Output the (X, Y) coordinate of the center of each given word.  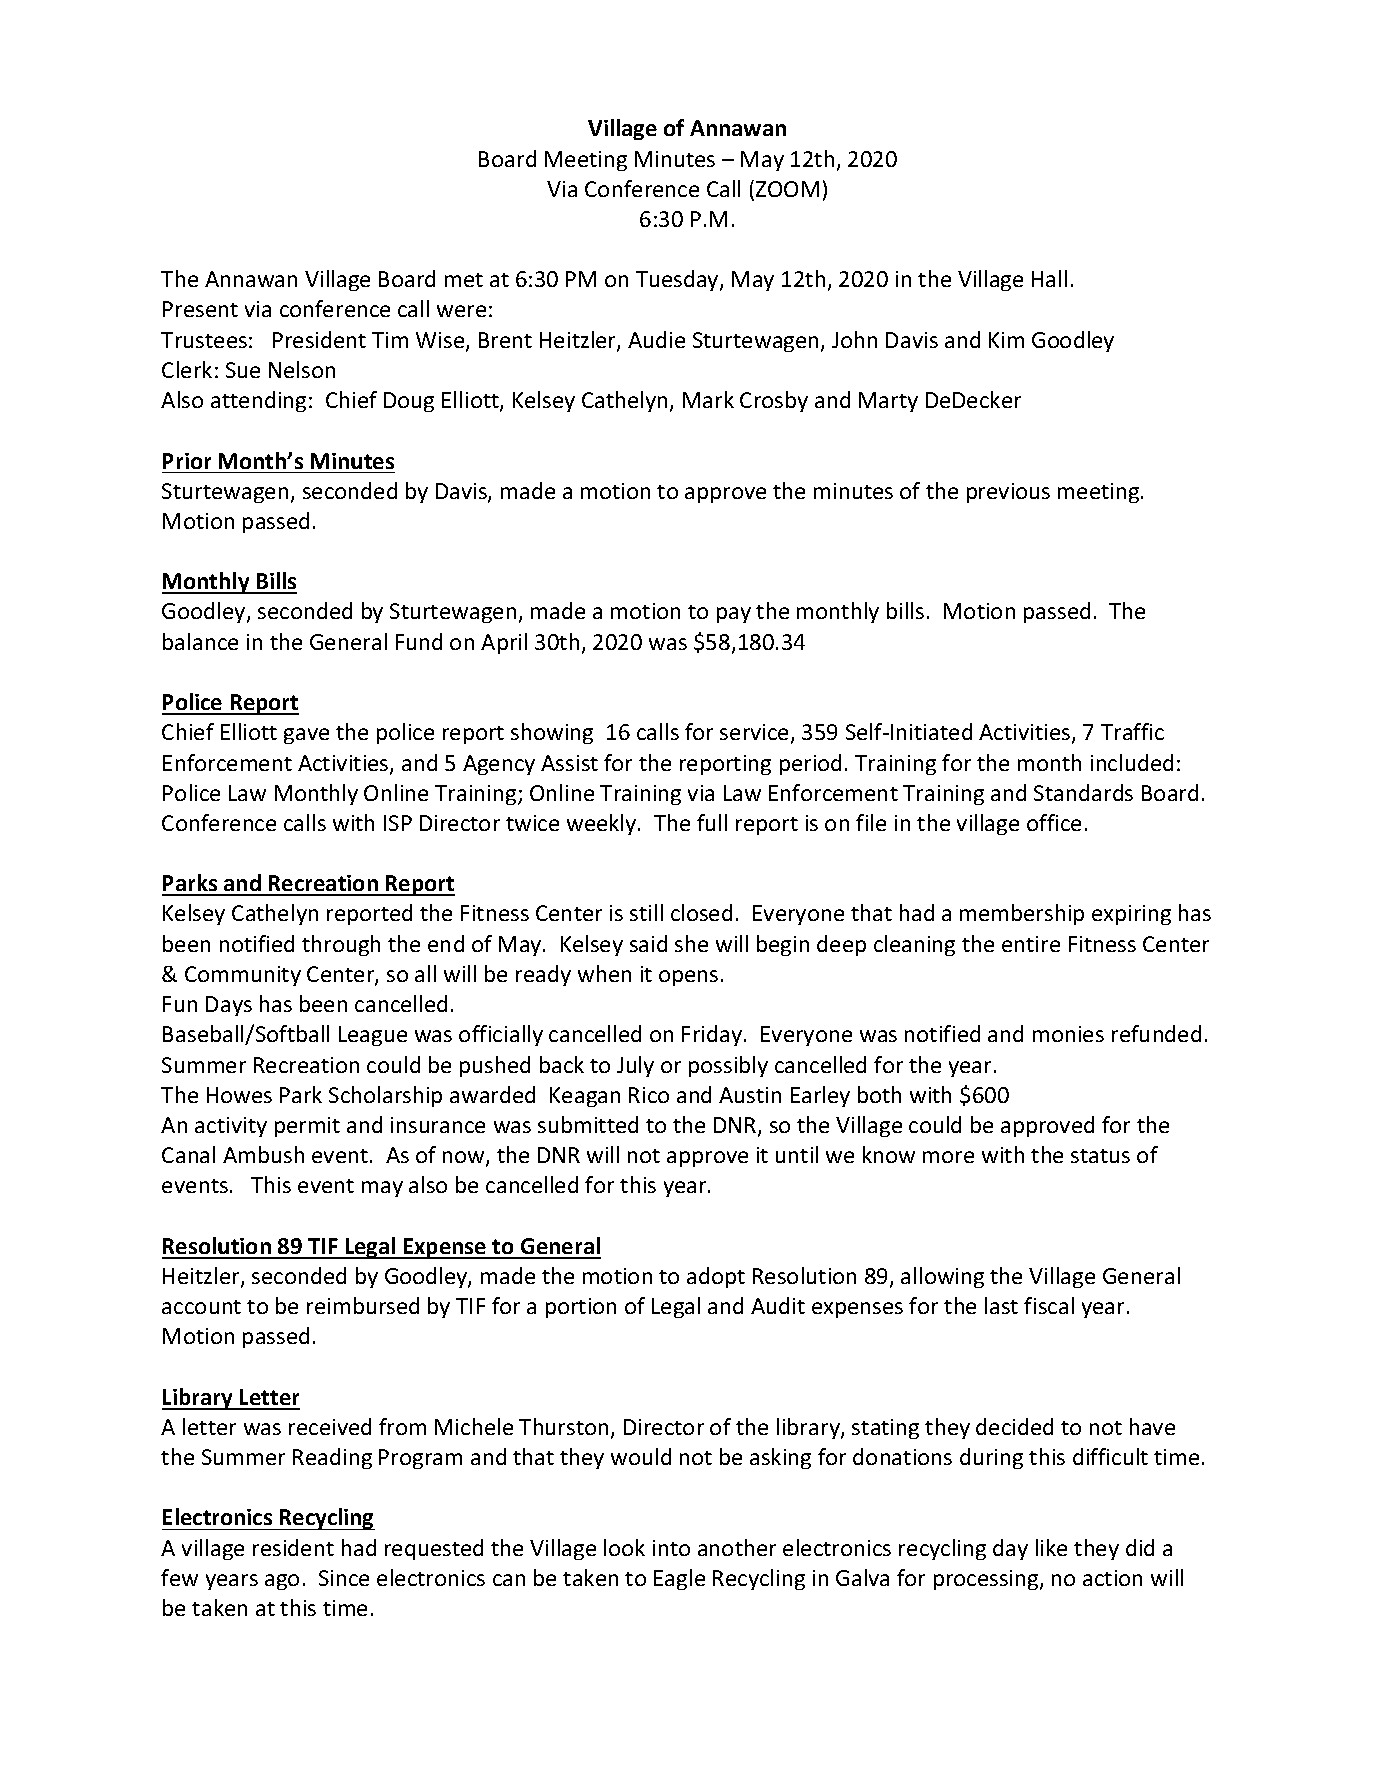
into (671, 1548)
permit (307, 1127)
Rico (649, 1095)
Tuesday (678, 280)
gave (306, 736)
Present (200, 309)
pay (734, 615)
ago (282, 1582)
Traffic (1132, 731)
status (1100, 1156)
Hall (1049, 278)
